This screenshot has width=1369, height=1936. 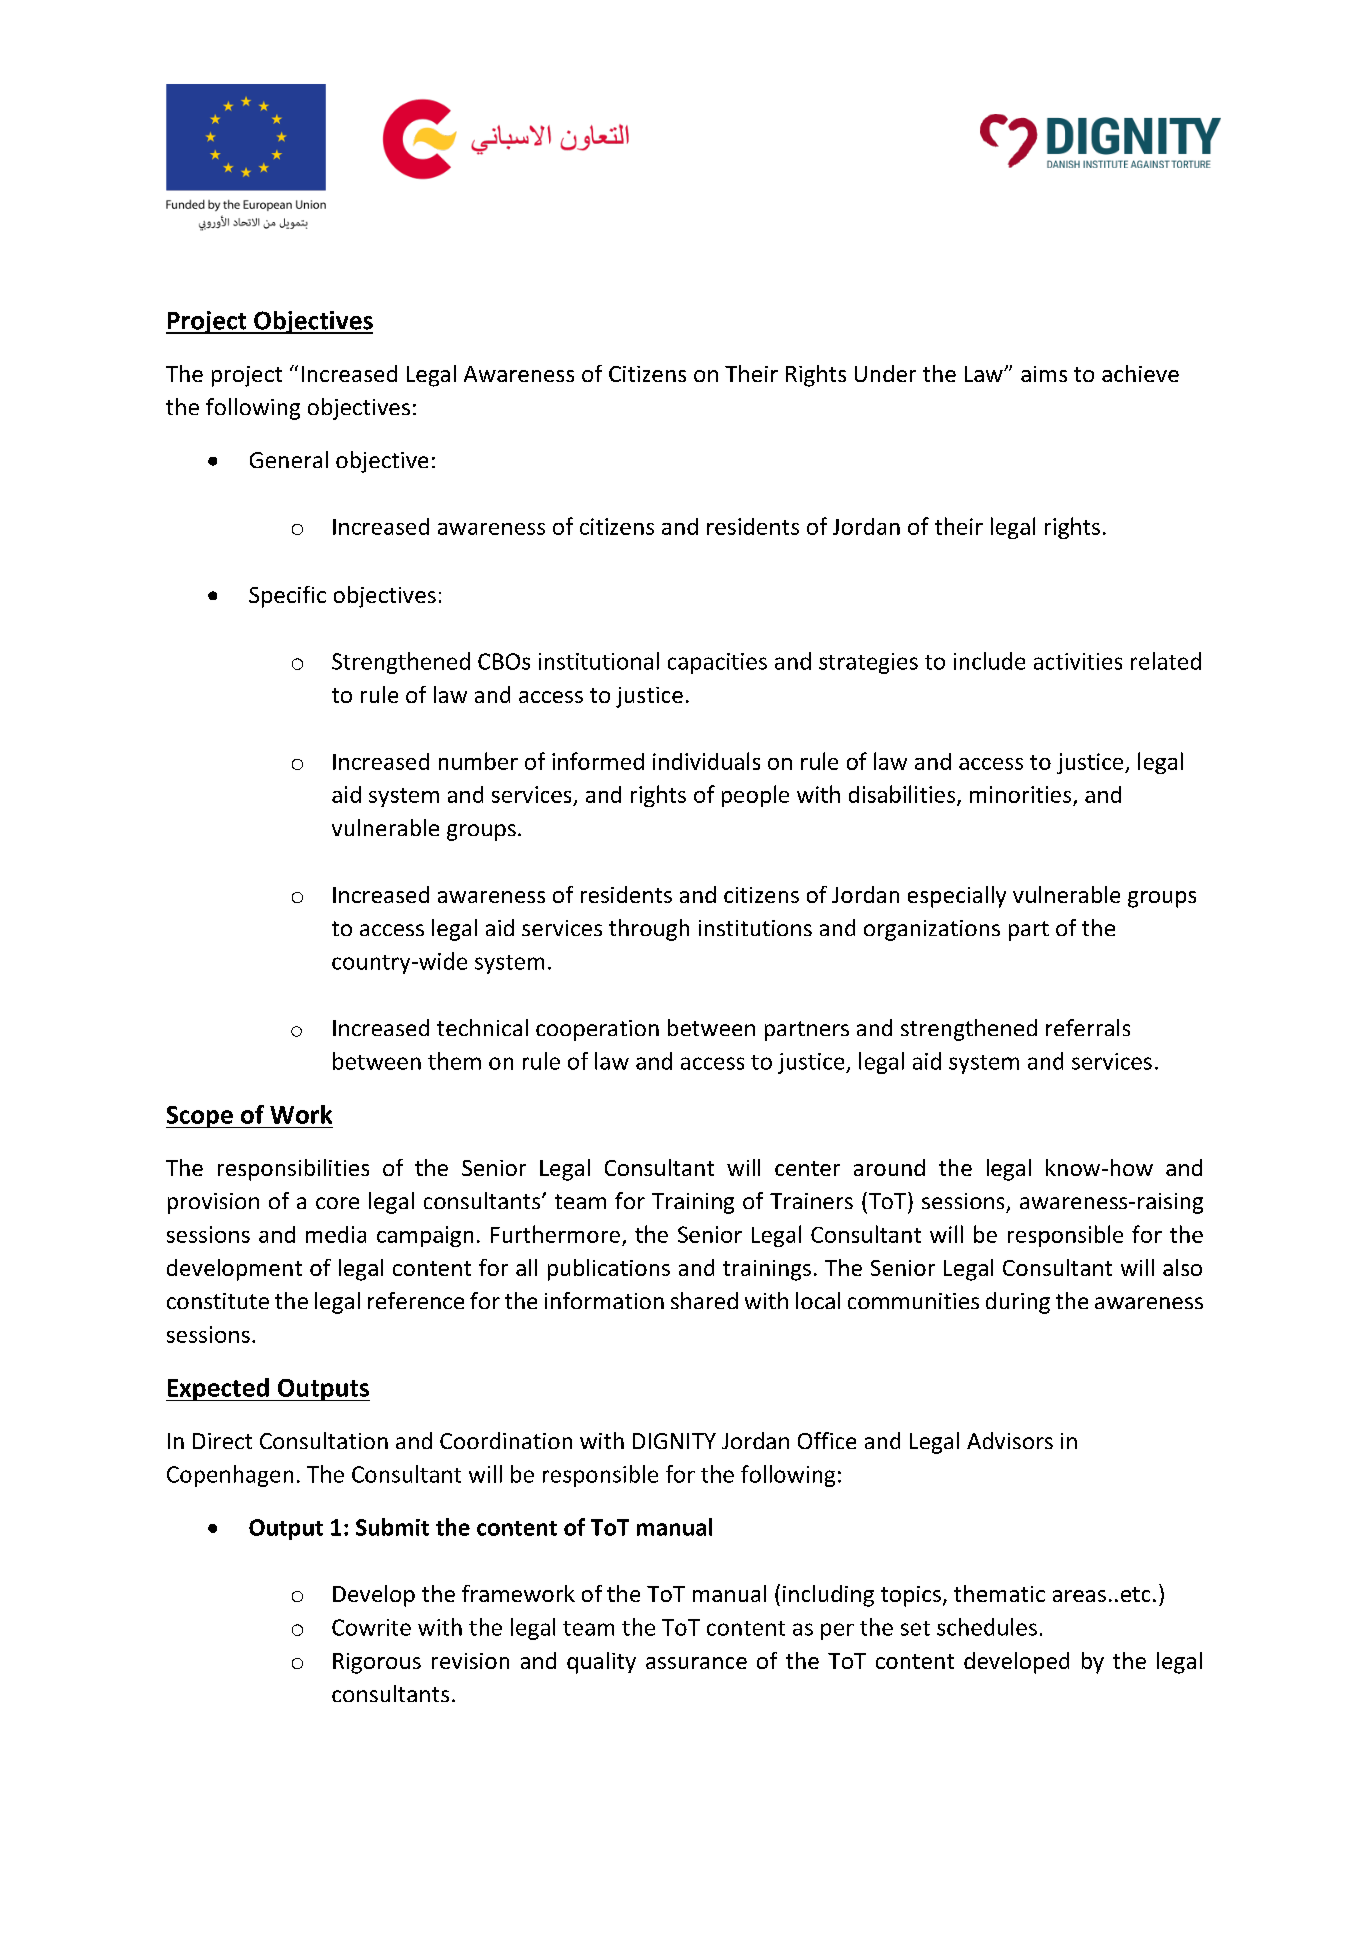 What do you see at coordinates (377, 1663) in the screenshot?
I see `Rigorous` at bounding box center [377, 1663].
